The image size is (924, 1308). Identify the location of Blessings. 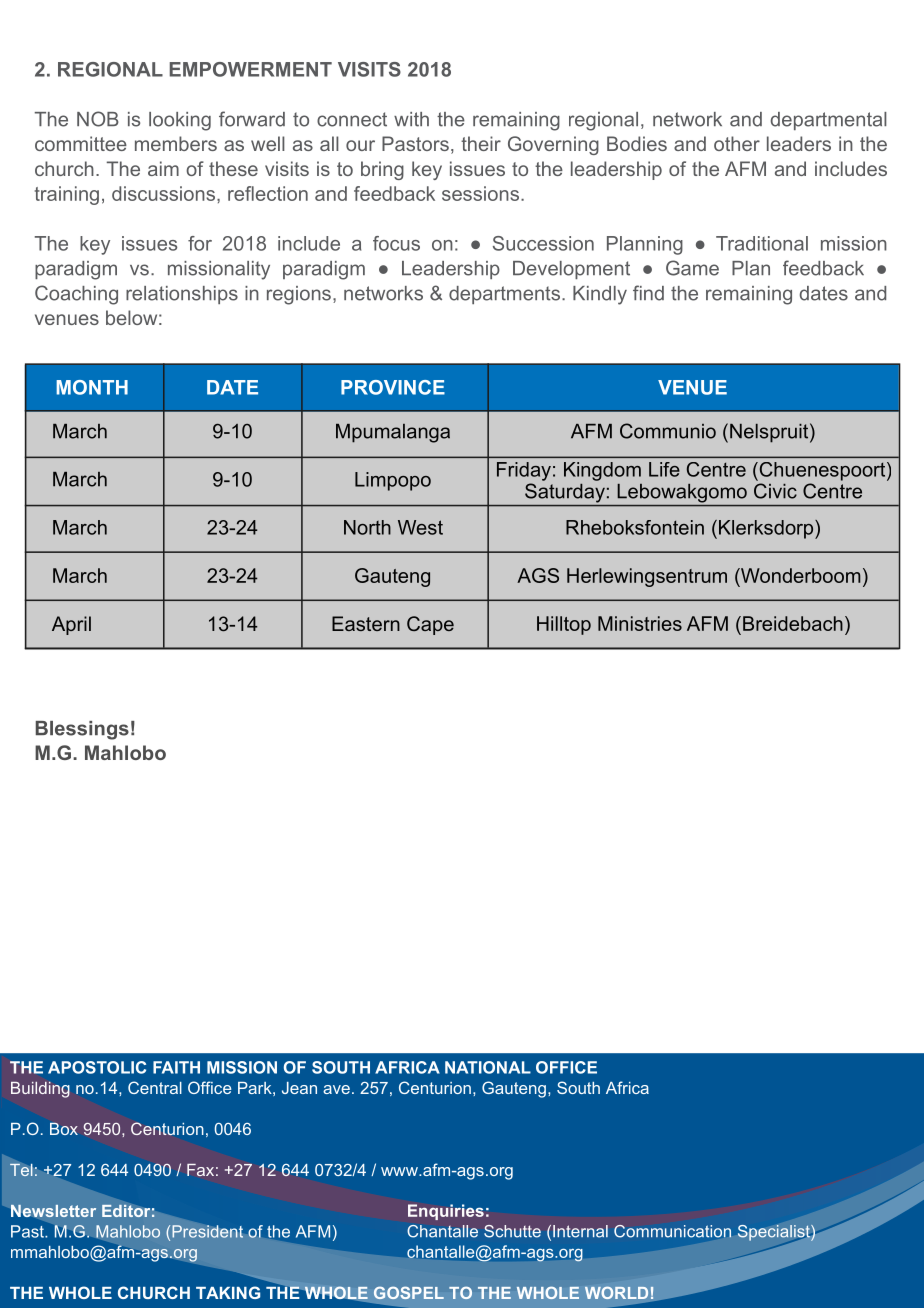
(82, 730).
